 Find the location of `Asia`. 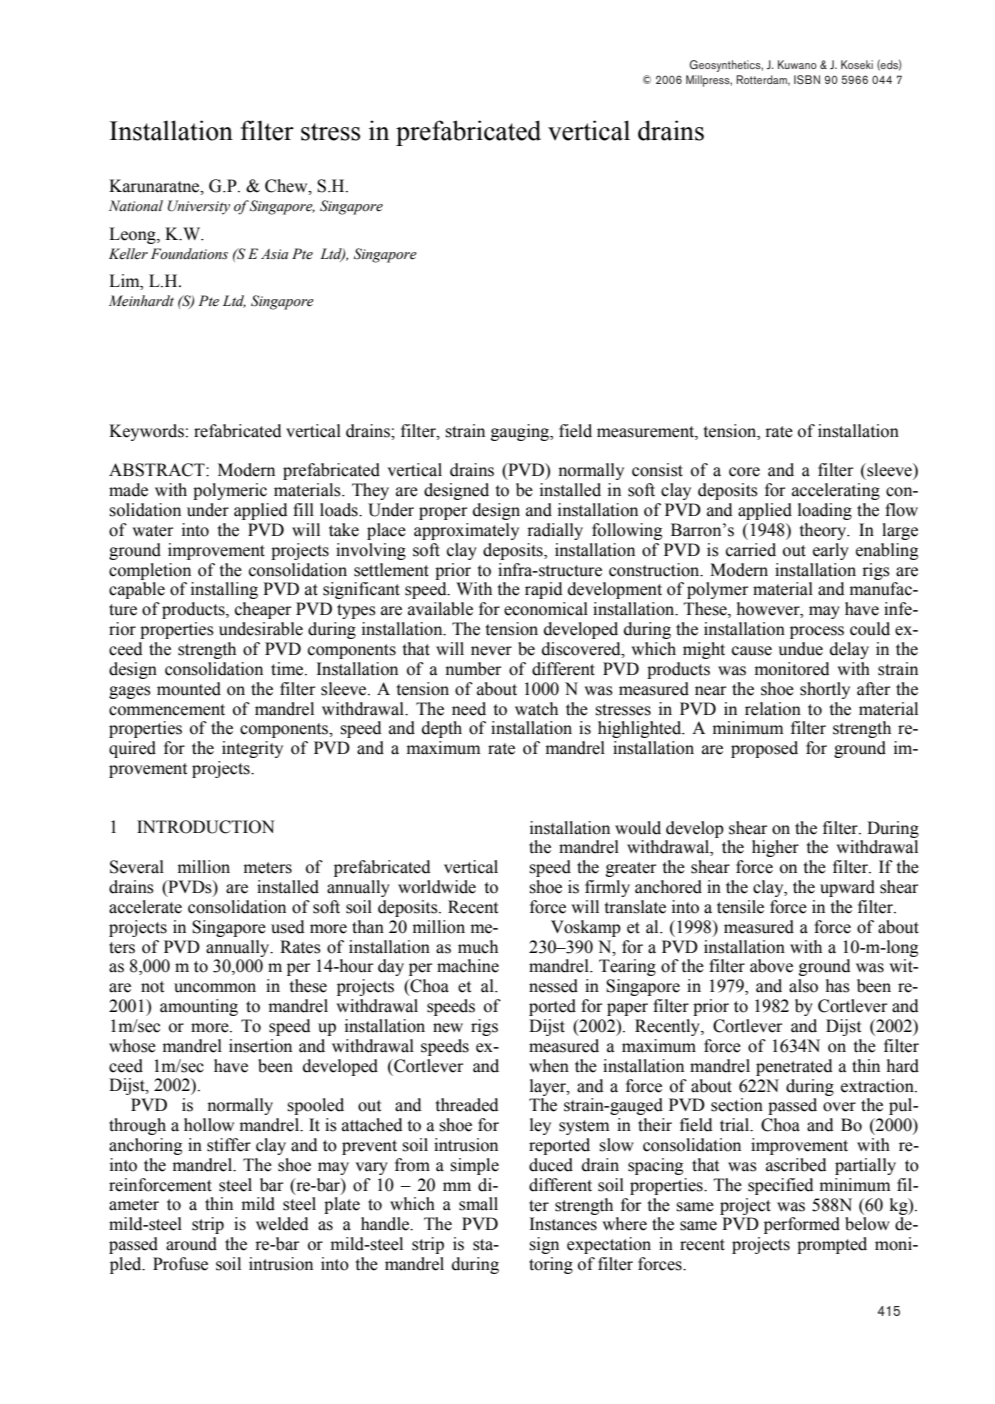

Asia is located at coordinates (274, 254).
